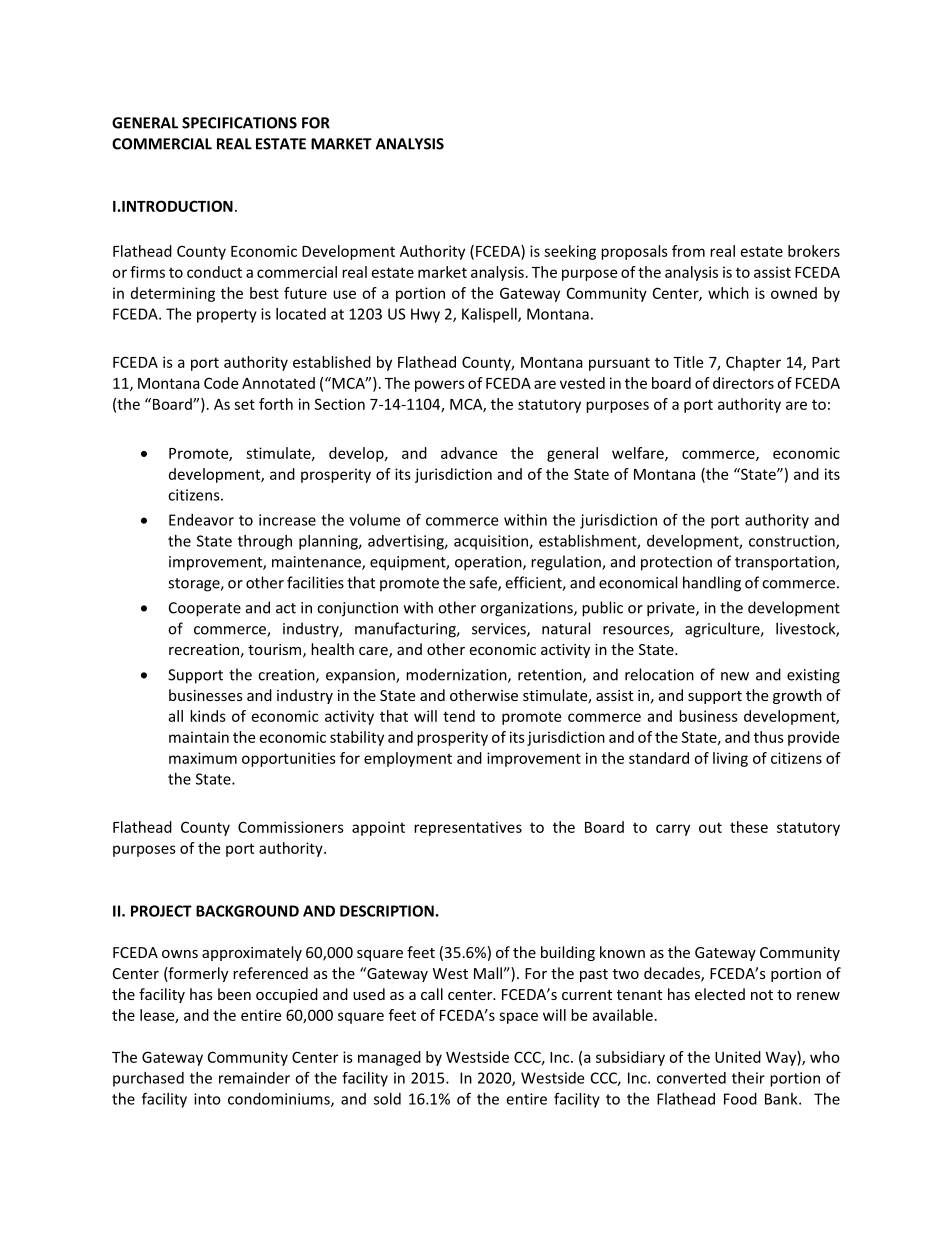 Image resolution: width=952 pixels, height=1233 pixels. What do you see at coordinates (468, 828) in the screenshot?
I see `representatives` at bounding box center [468, 828].
